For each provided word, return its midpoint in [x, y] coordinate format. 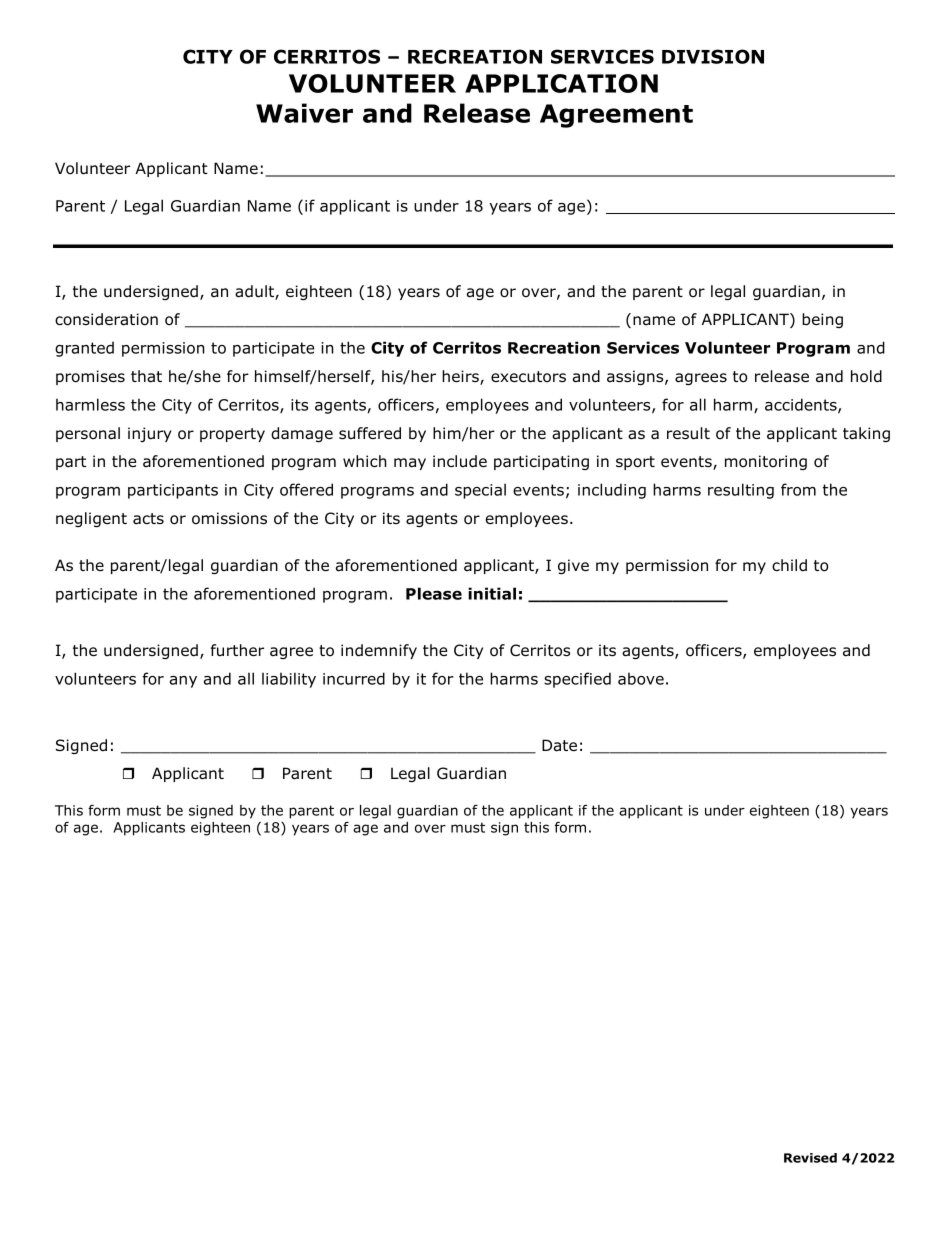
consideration [106, 319]
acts [148, 519]
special [480, 491]
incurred [354, 678]
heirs [461, 377]
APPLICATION [561, 83]
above [641, 679]
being [822, 320]
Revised [810, 1158]
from [798, 489]
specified [577, 680]
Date [559, 745]
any [183, 682]
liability [289, 680]
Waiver [304, 113]
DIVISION [713, 56]
